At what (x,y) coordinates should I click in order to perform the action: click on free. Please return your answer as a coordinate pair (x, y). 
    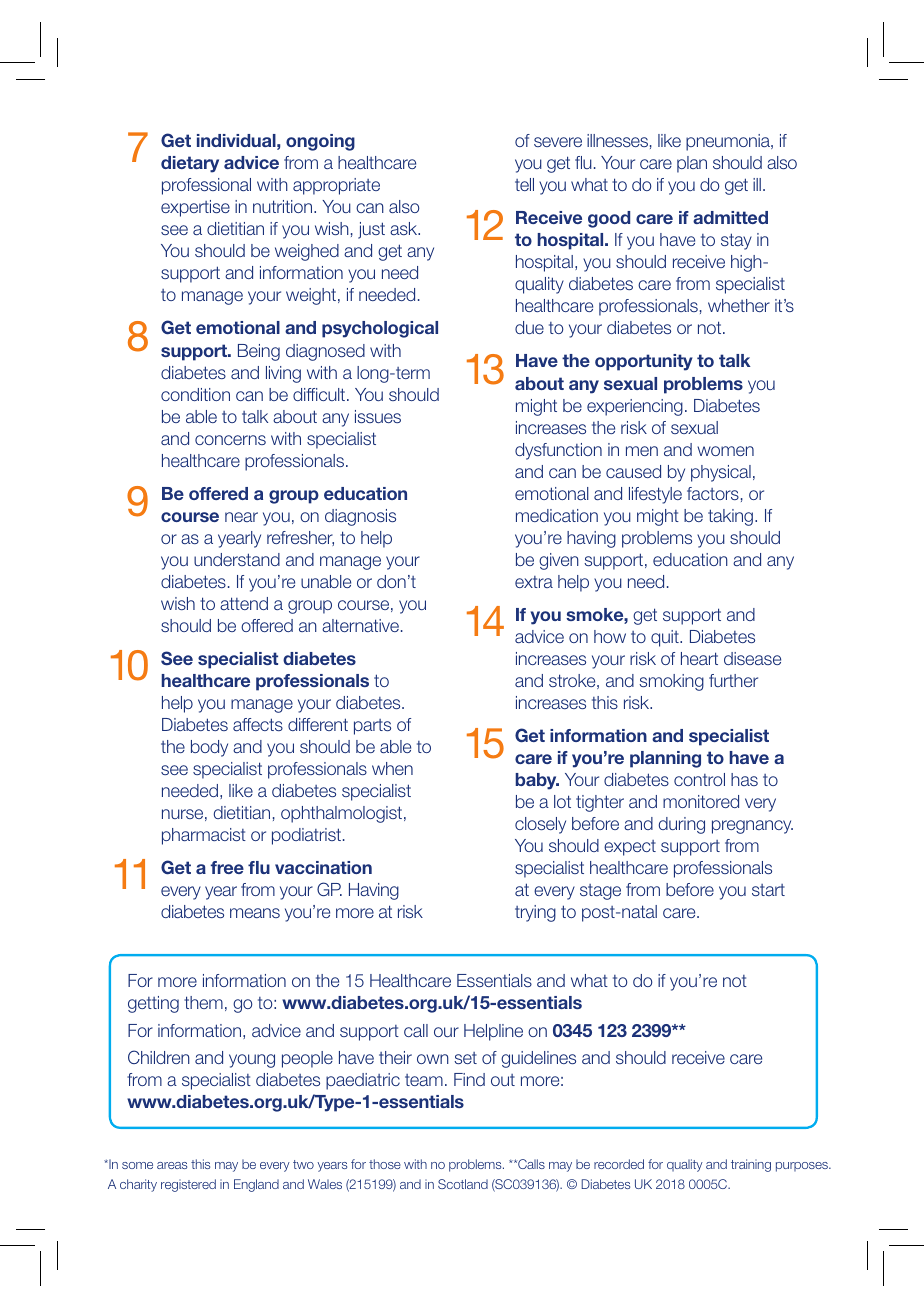
    Looking at the image, I should click on (227, 867).
